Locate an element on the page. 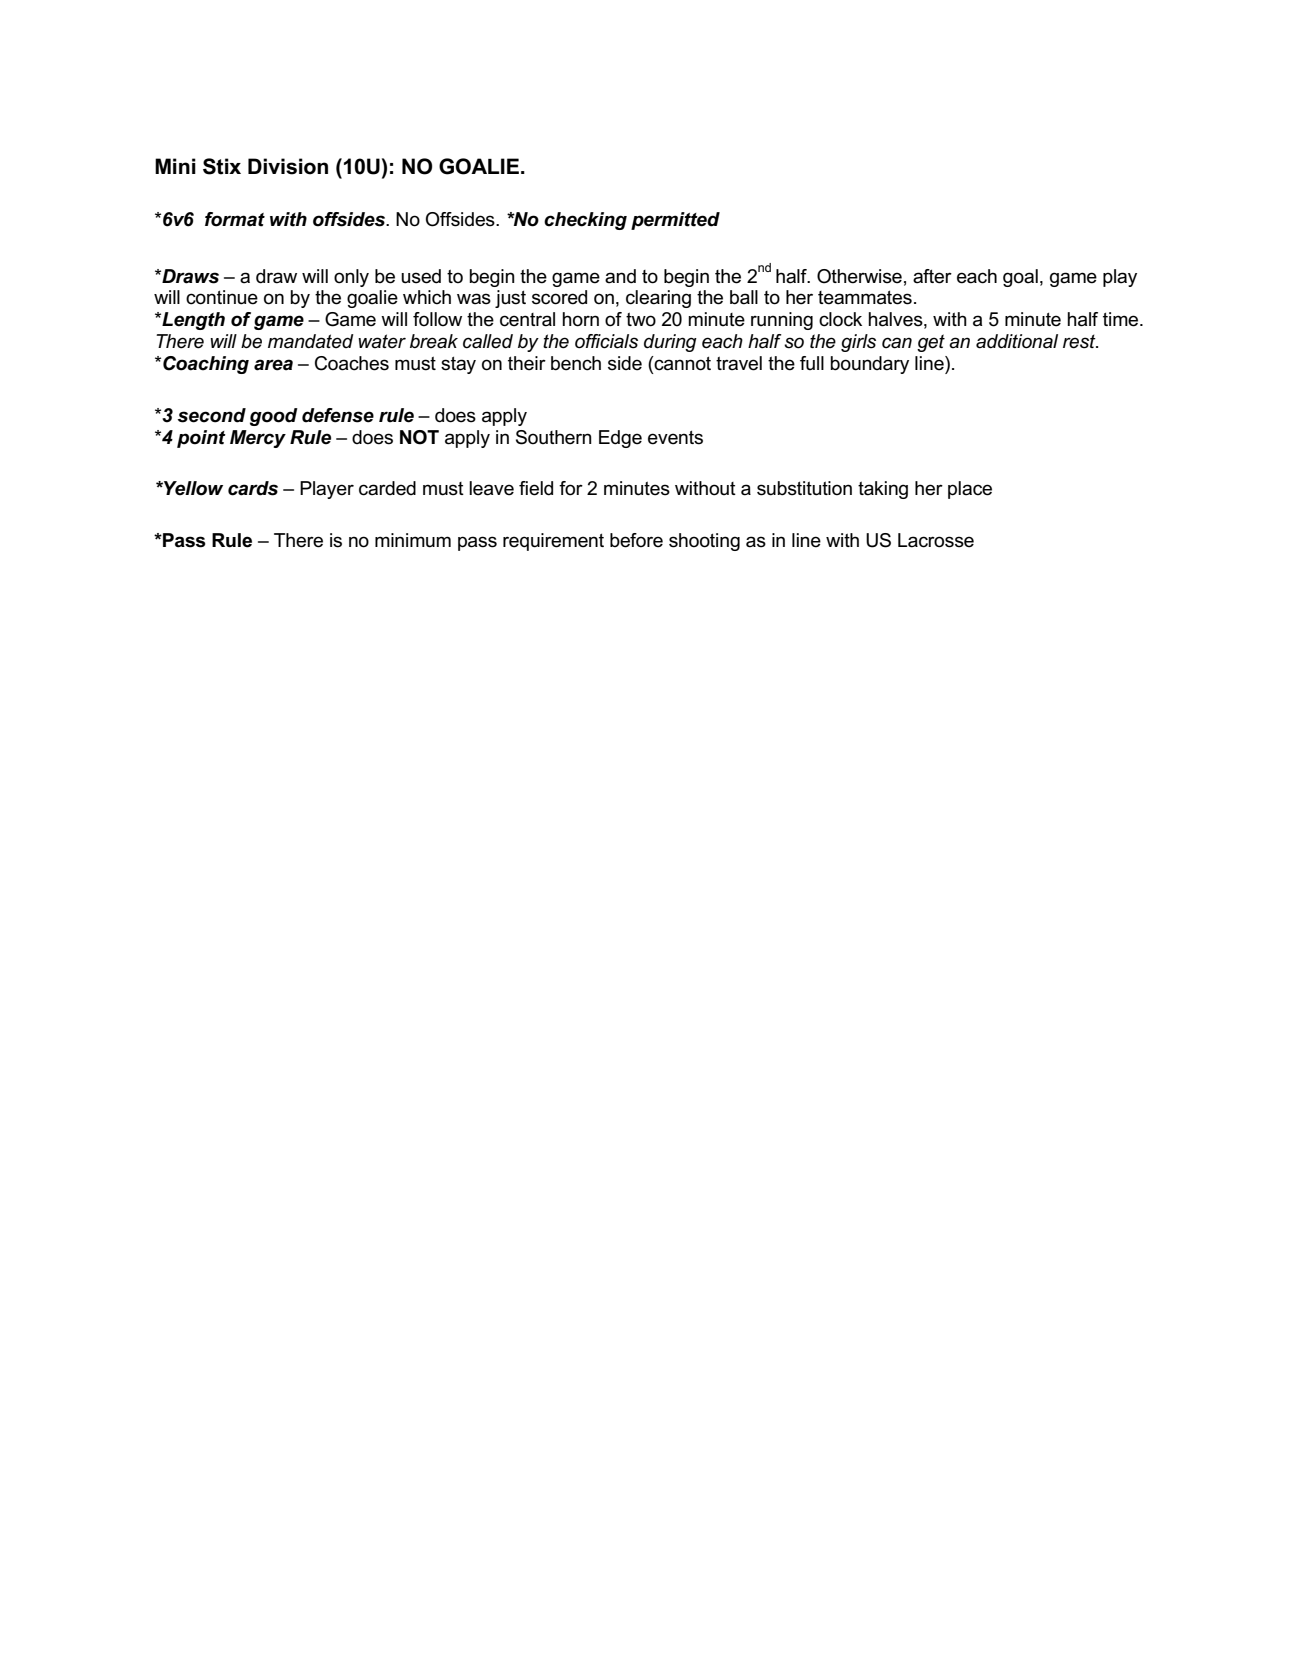 This page has width=1295, height=1677. additional is located at coordinates (1017, 341).
